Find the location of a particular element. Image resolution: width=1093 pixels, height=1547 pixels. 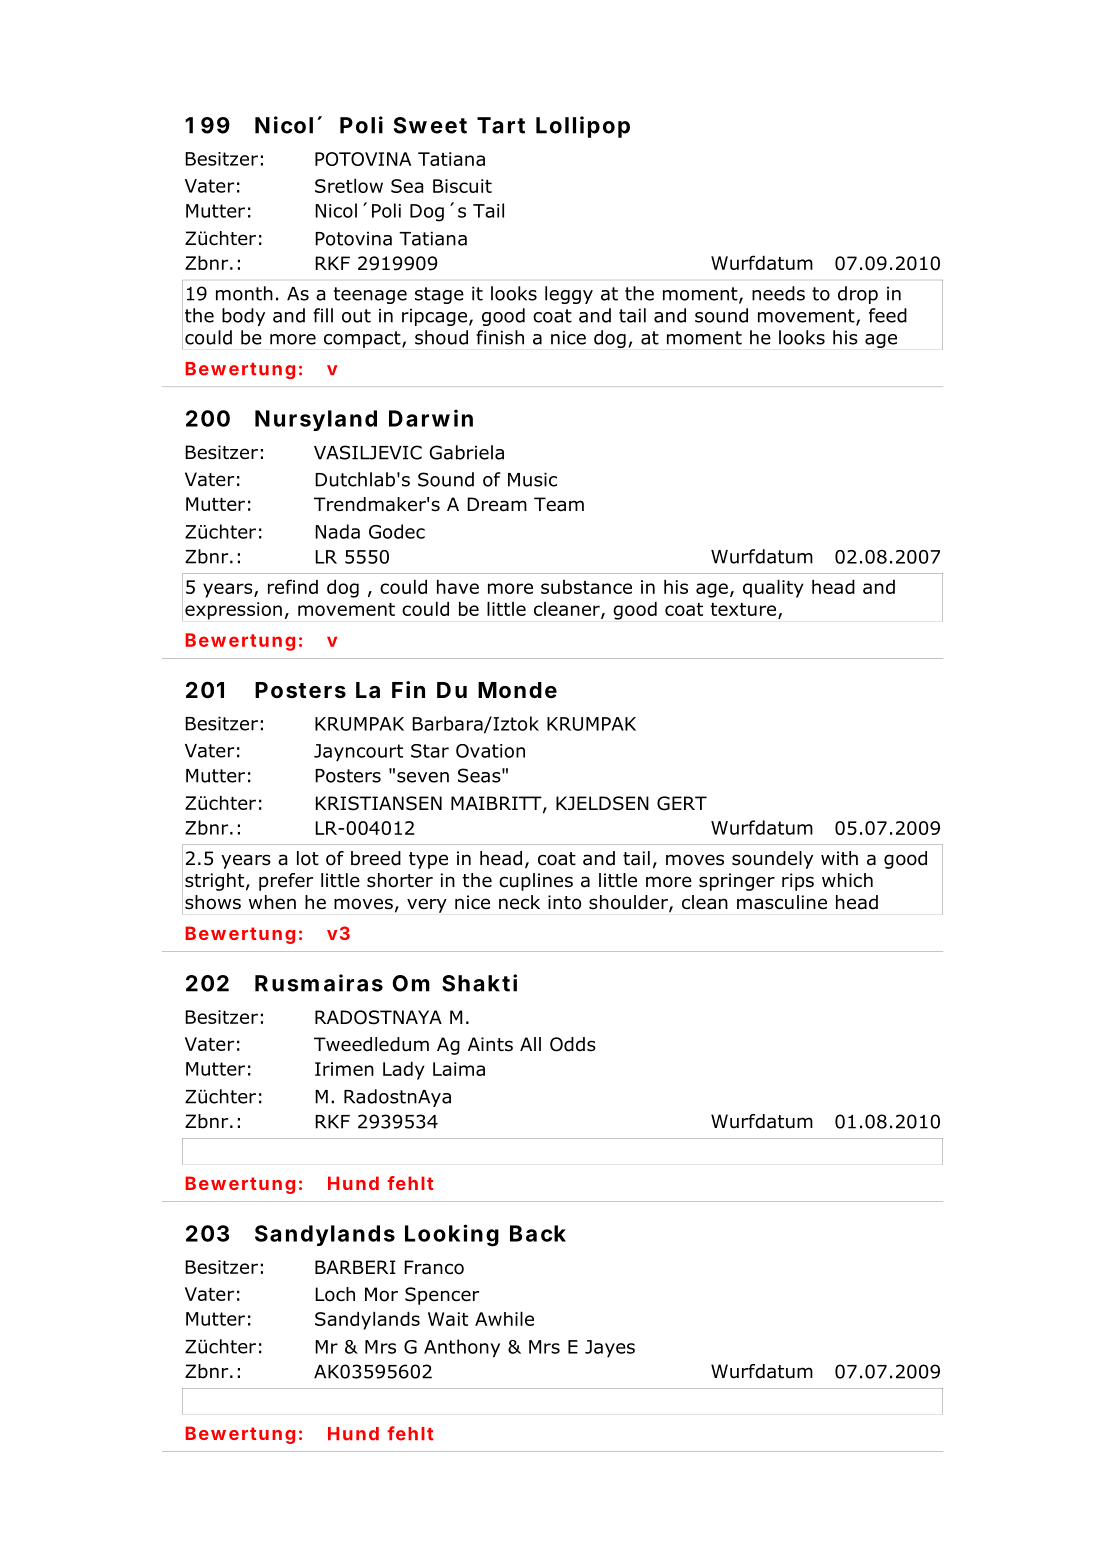

into is located at coordinates (564, 902).
